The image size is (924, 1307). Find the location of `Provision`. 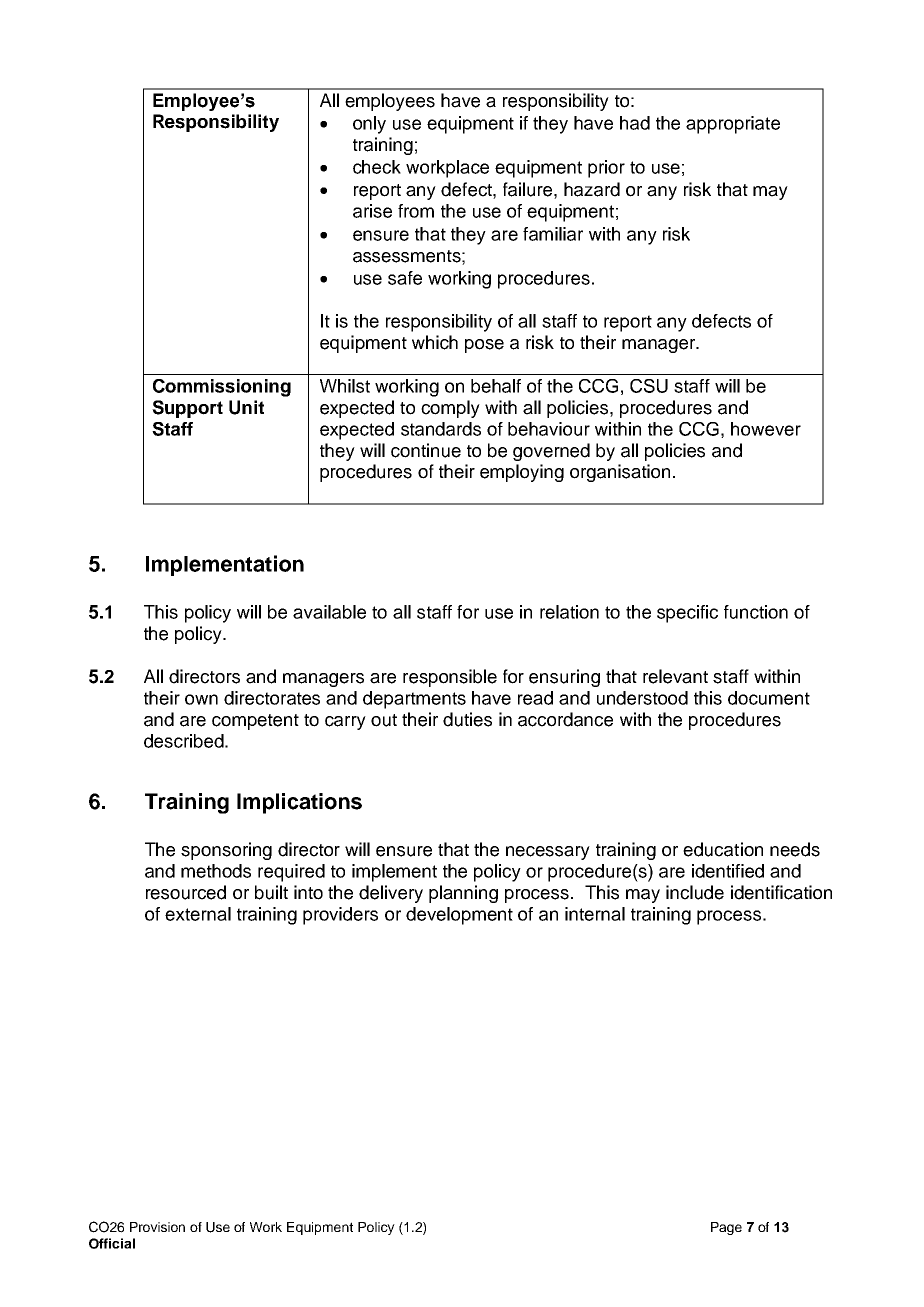

Provision is located at coordinates (157, 1227).
